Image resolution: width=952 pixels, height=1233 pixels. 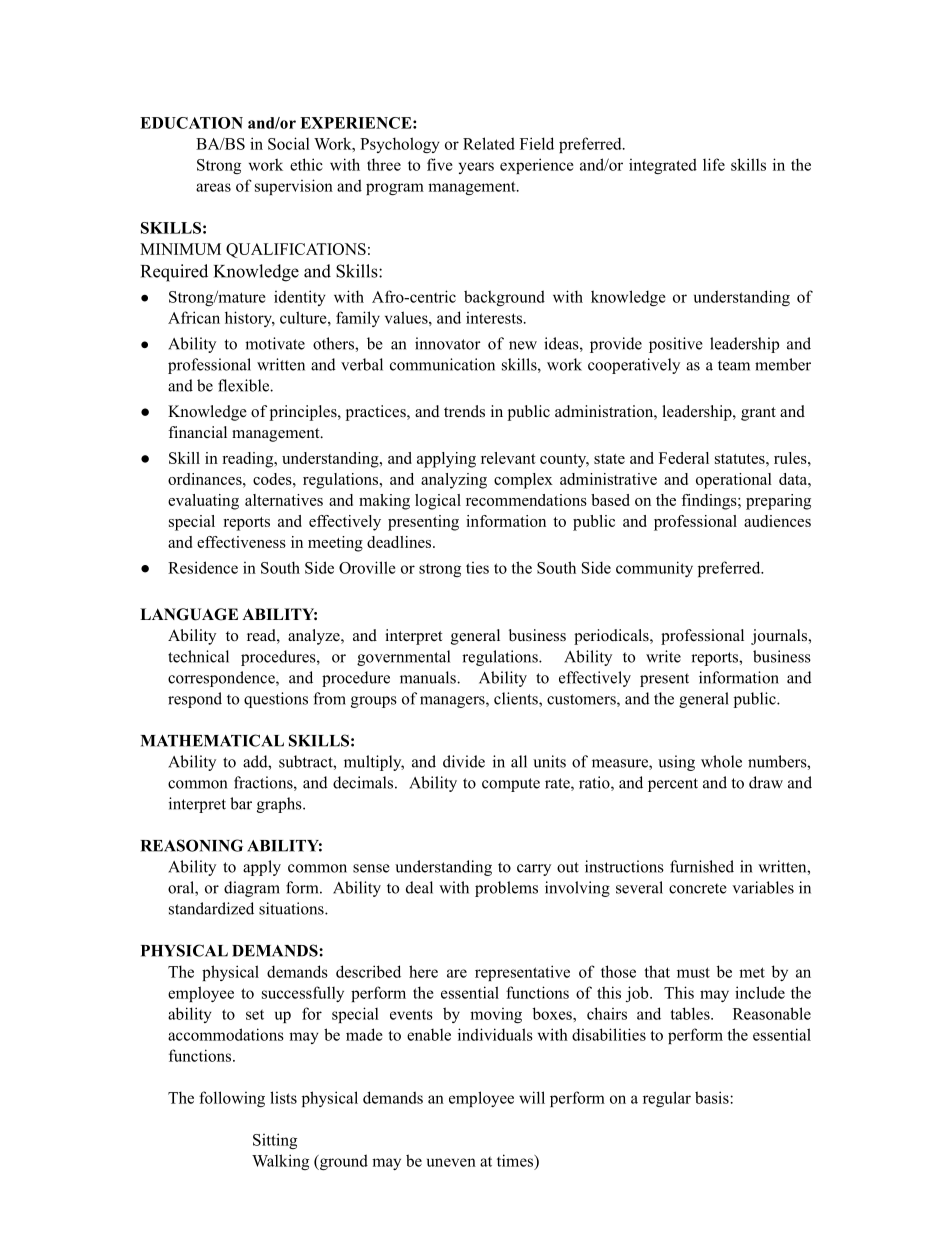 What do you see at coordinates (489, 143) in the document?
I see `Related` at bounding box center [489, 143].
